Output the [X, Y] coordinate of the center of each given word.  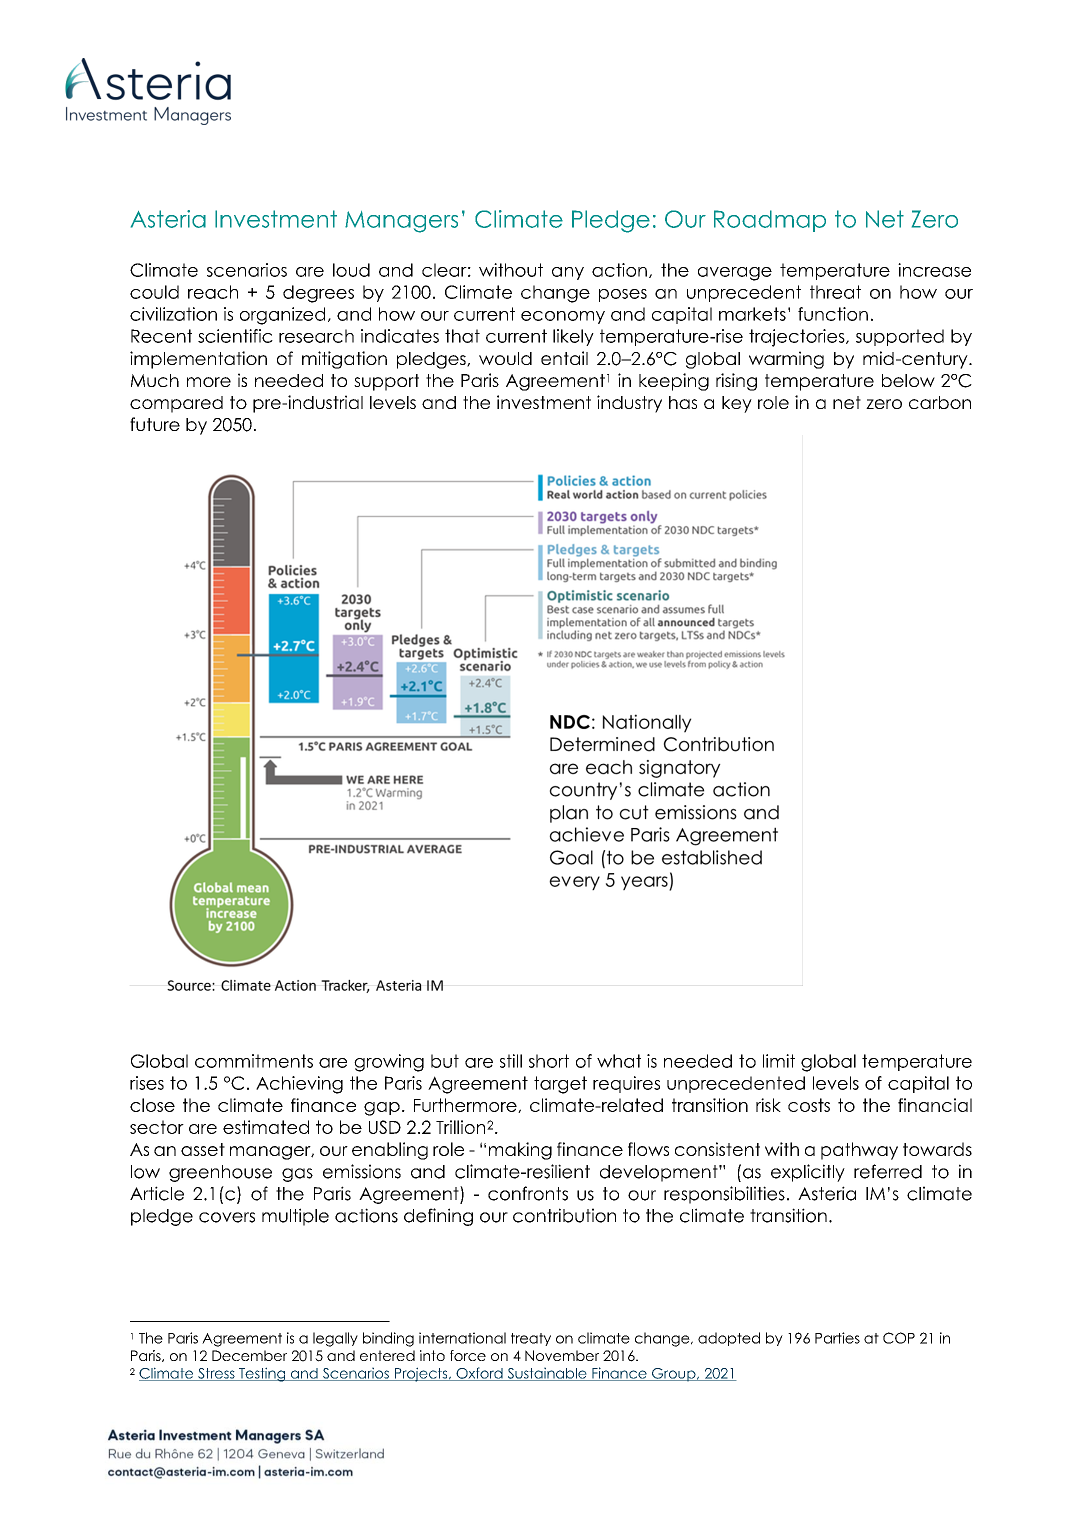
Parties [837, 1338]
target [560, 1085]
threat [835, 292]
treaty [531, 1339]
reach [213, 292]
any [568, 273]
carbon [940, 402]
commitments [254, 1061]
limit [779, 1061]
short [549, 1061]
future [155, 424]
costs [809, 1105]
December [249, 1355]
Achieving [299, 1085]
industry [629, 404]
